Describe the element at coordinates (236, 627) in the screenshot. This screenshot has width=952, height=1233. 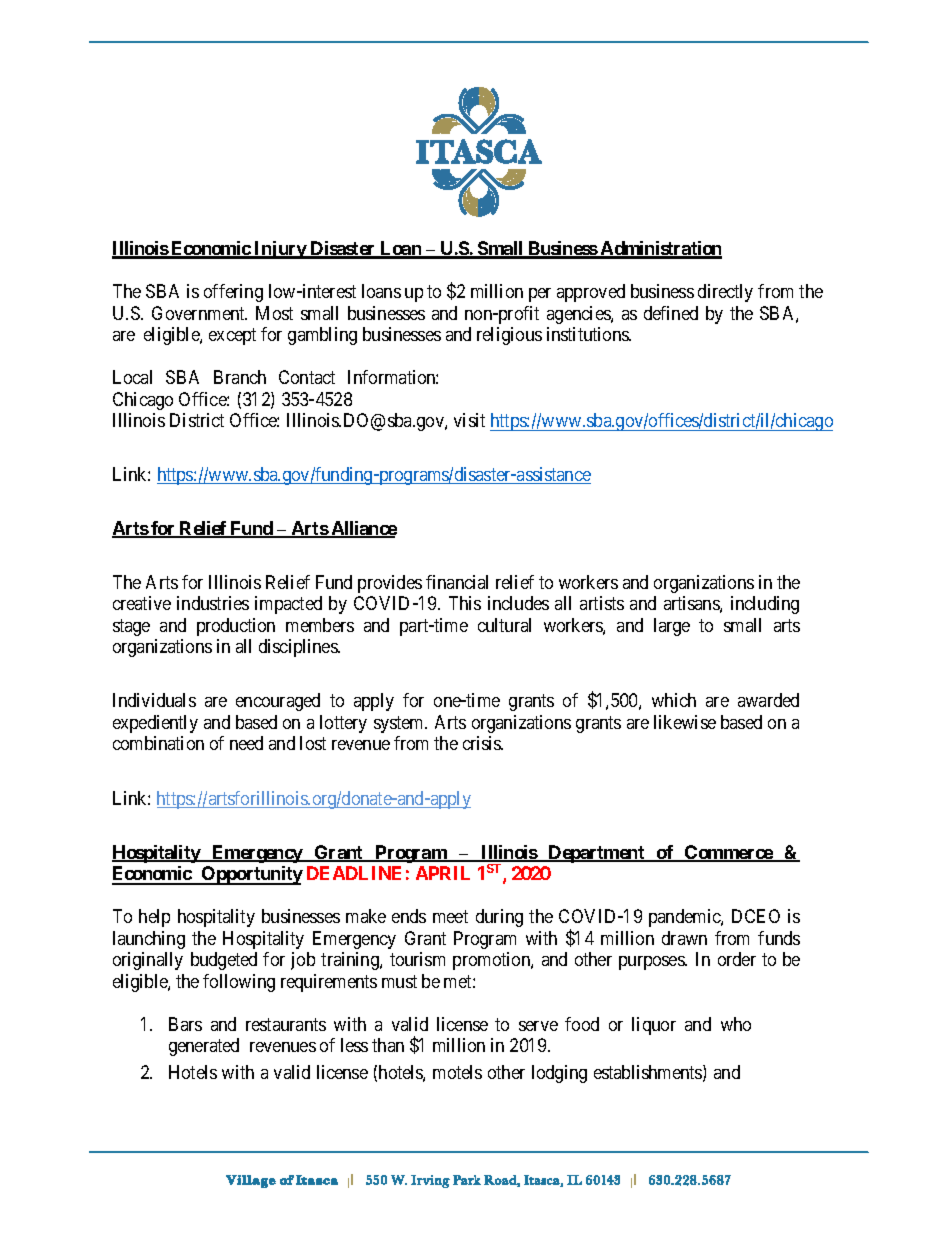
I see `production` at that location.
